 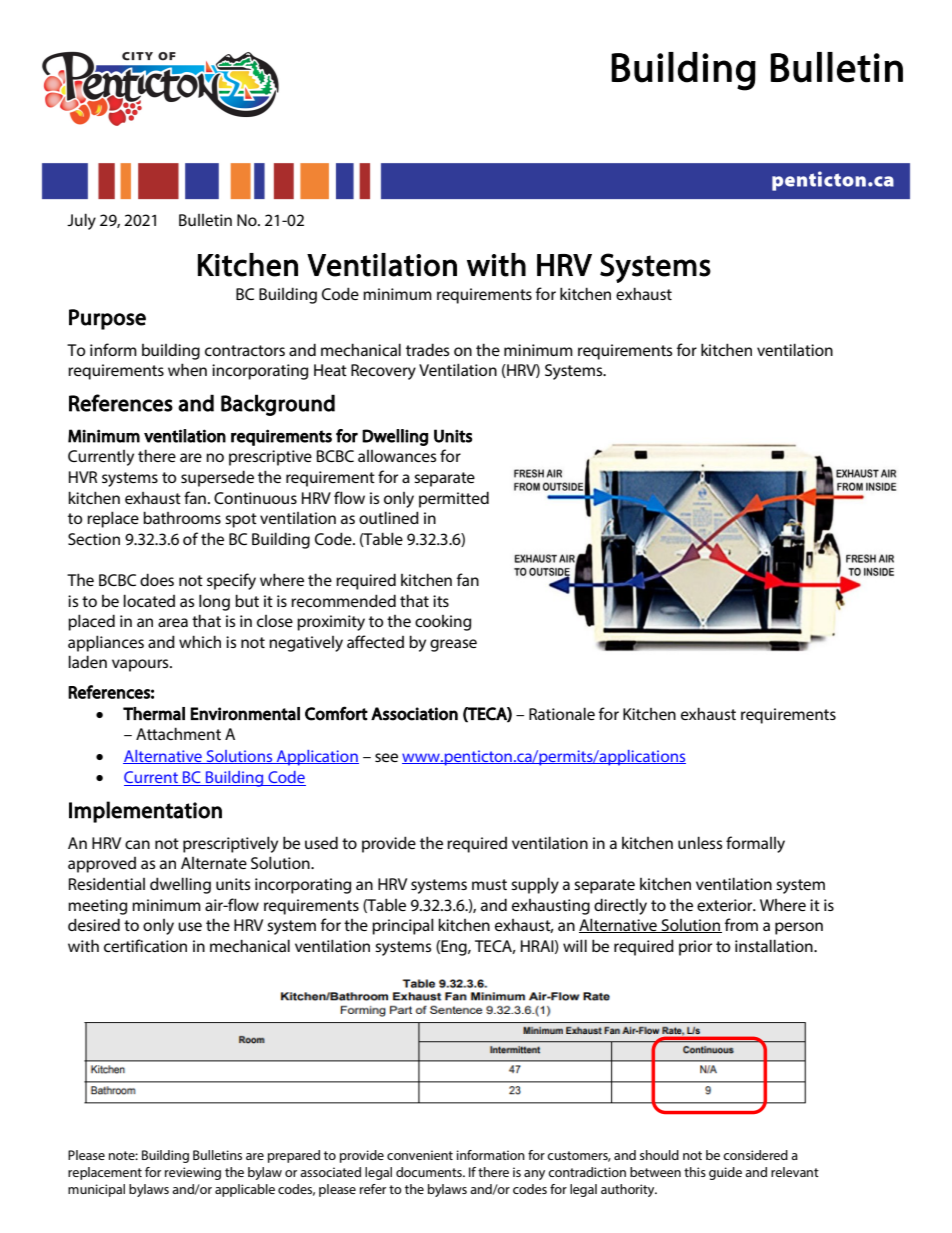 I want to click on Rationale, so click(x=562, y=713).
